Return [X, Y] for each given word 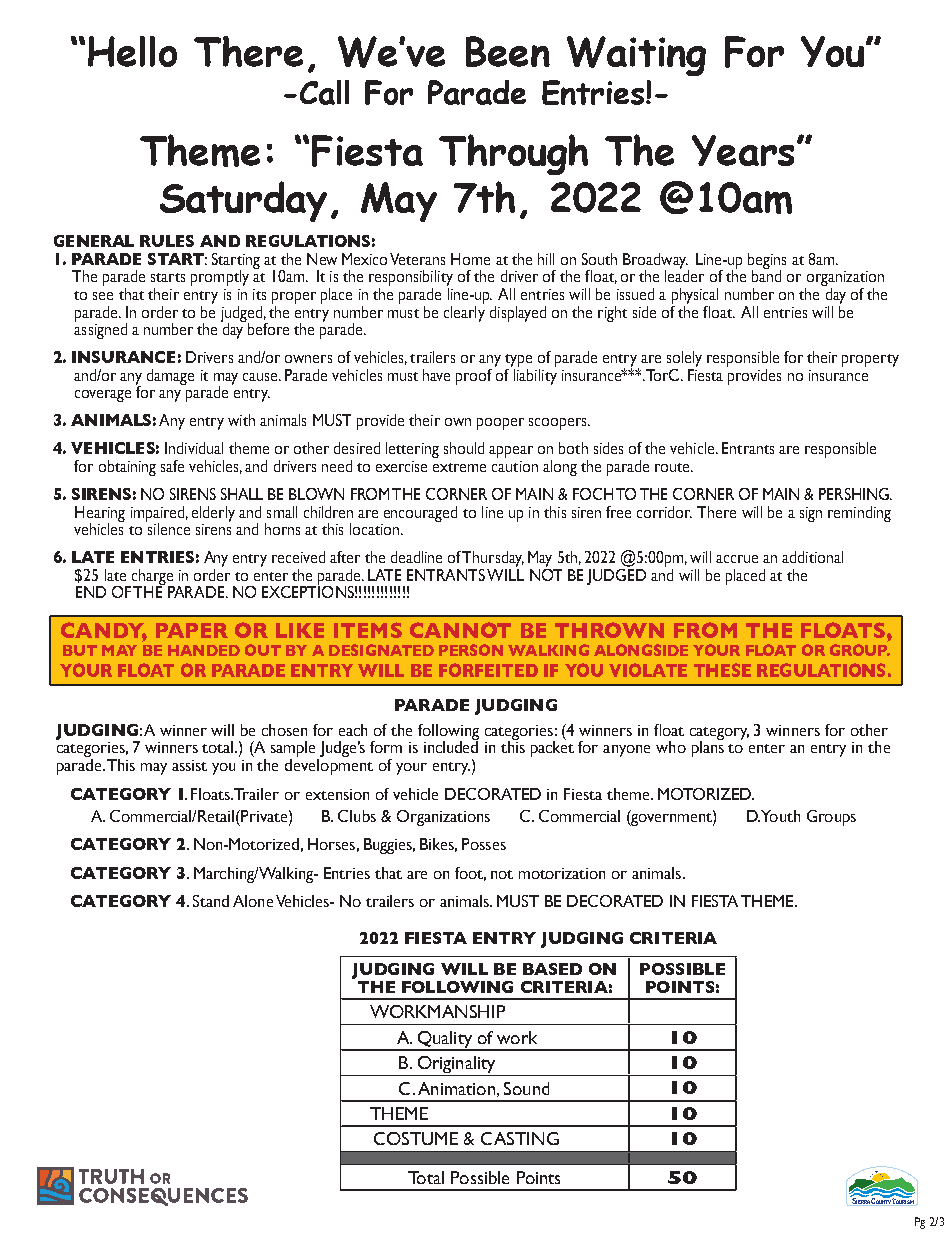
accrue [737, 559]
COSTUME [416, 1138]
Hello [132, 51]
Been [508, 51]
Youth [780, 816]
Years [743, 150]
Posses [484, 844]
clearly [464, 312]
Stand [211, 901]
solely [684, 360]
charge [151, 578]
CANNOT [460, 630]
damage [170, 377]
